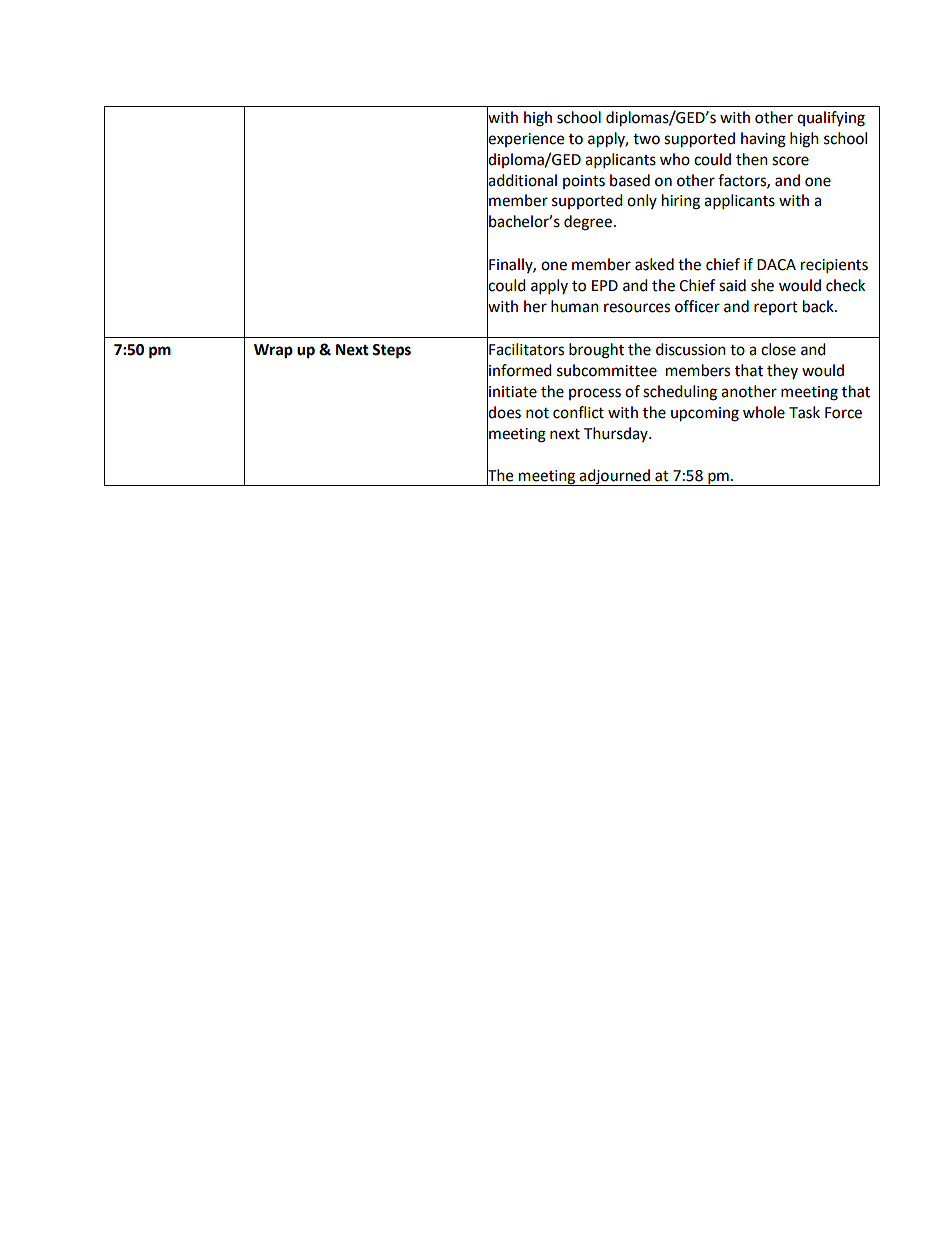  Describe the element at coordinates (646, 139) in the document. I see `two` at that location.
